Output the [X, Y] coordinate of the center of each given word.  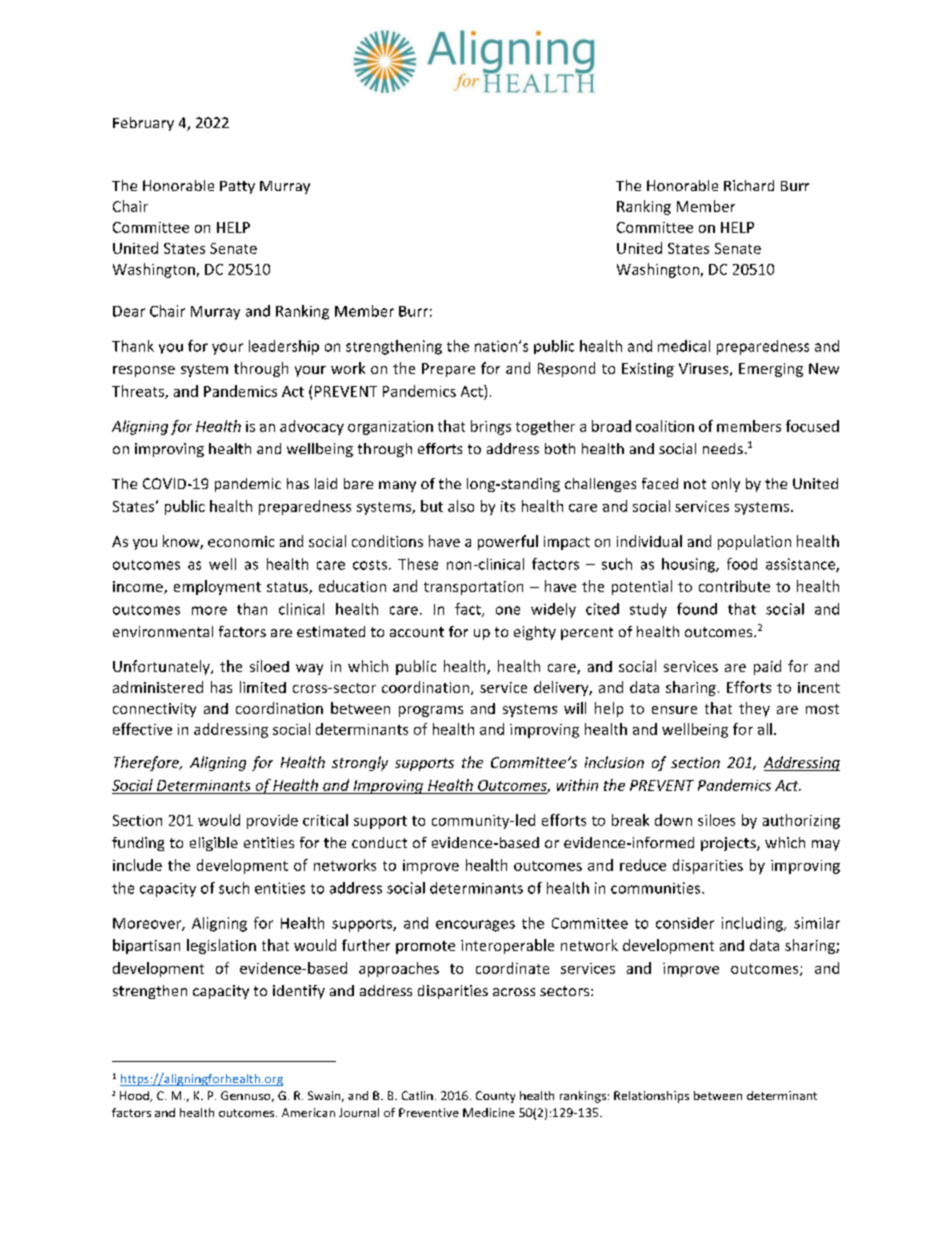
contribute [734, 586]
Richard [749, 185]
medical [684, 346]
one [508, 610]
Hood [135, 1096]
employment [217, 587]
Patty [237, 187]
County [495, 1097]
